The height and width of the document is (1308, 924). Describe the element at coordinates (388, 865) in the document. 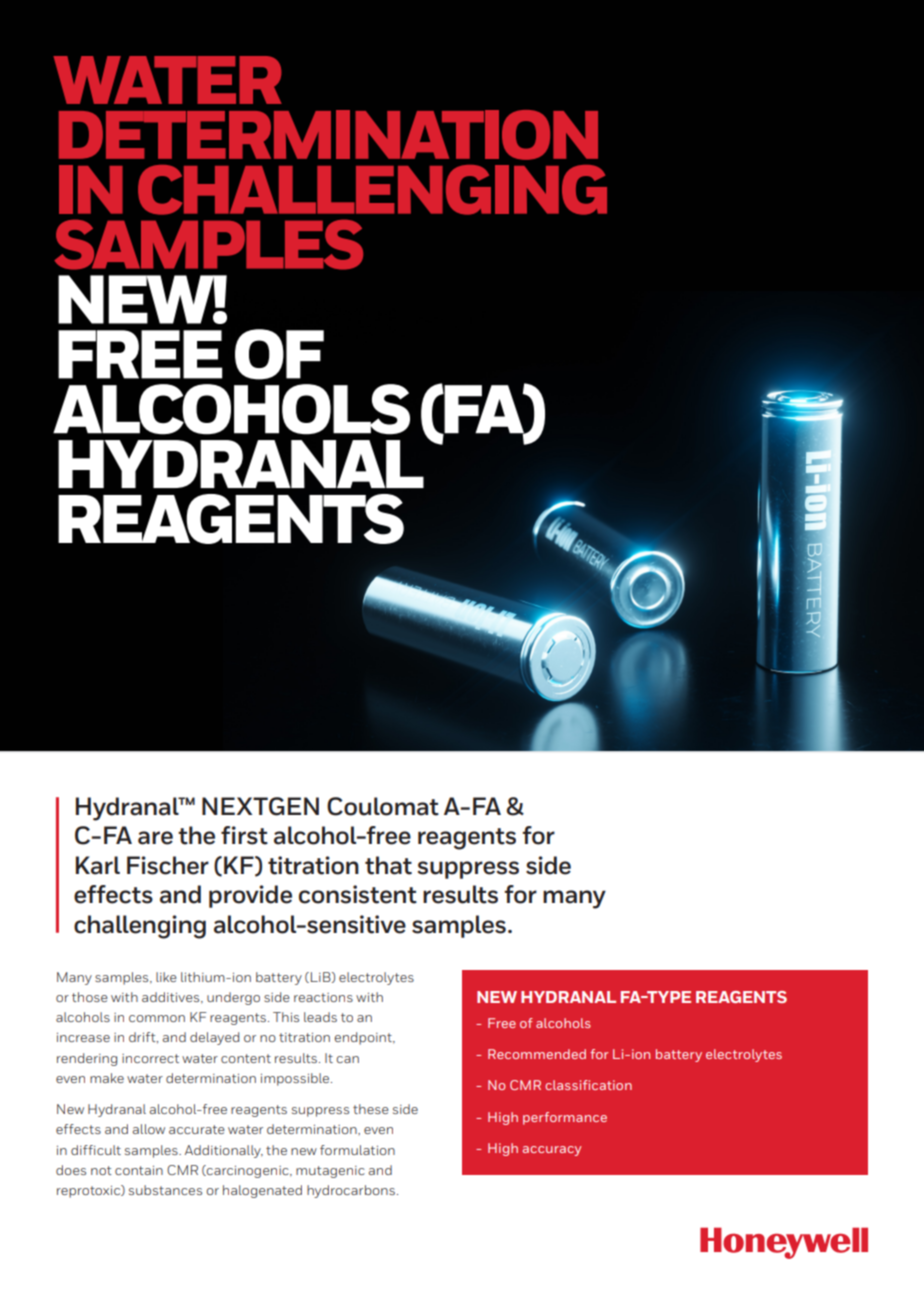

I see `that` at that location.
